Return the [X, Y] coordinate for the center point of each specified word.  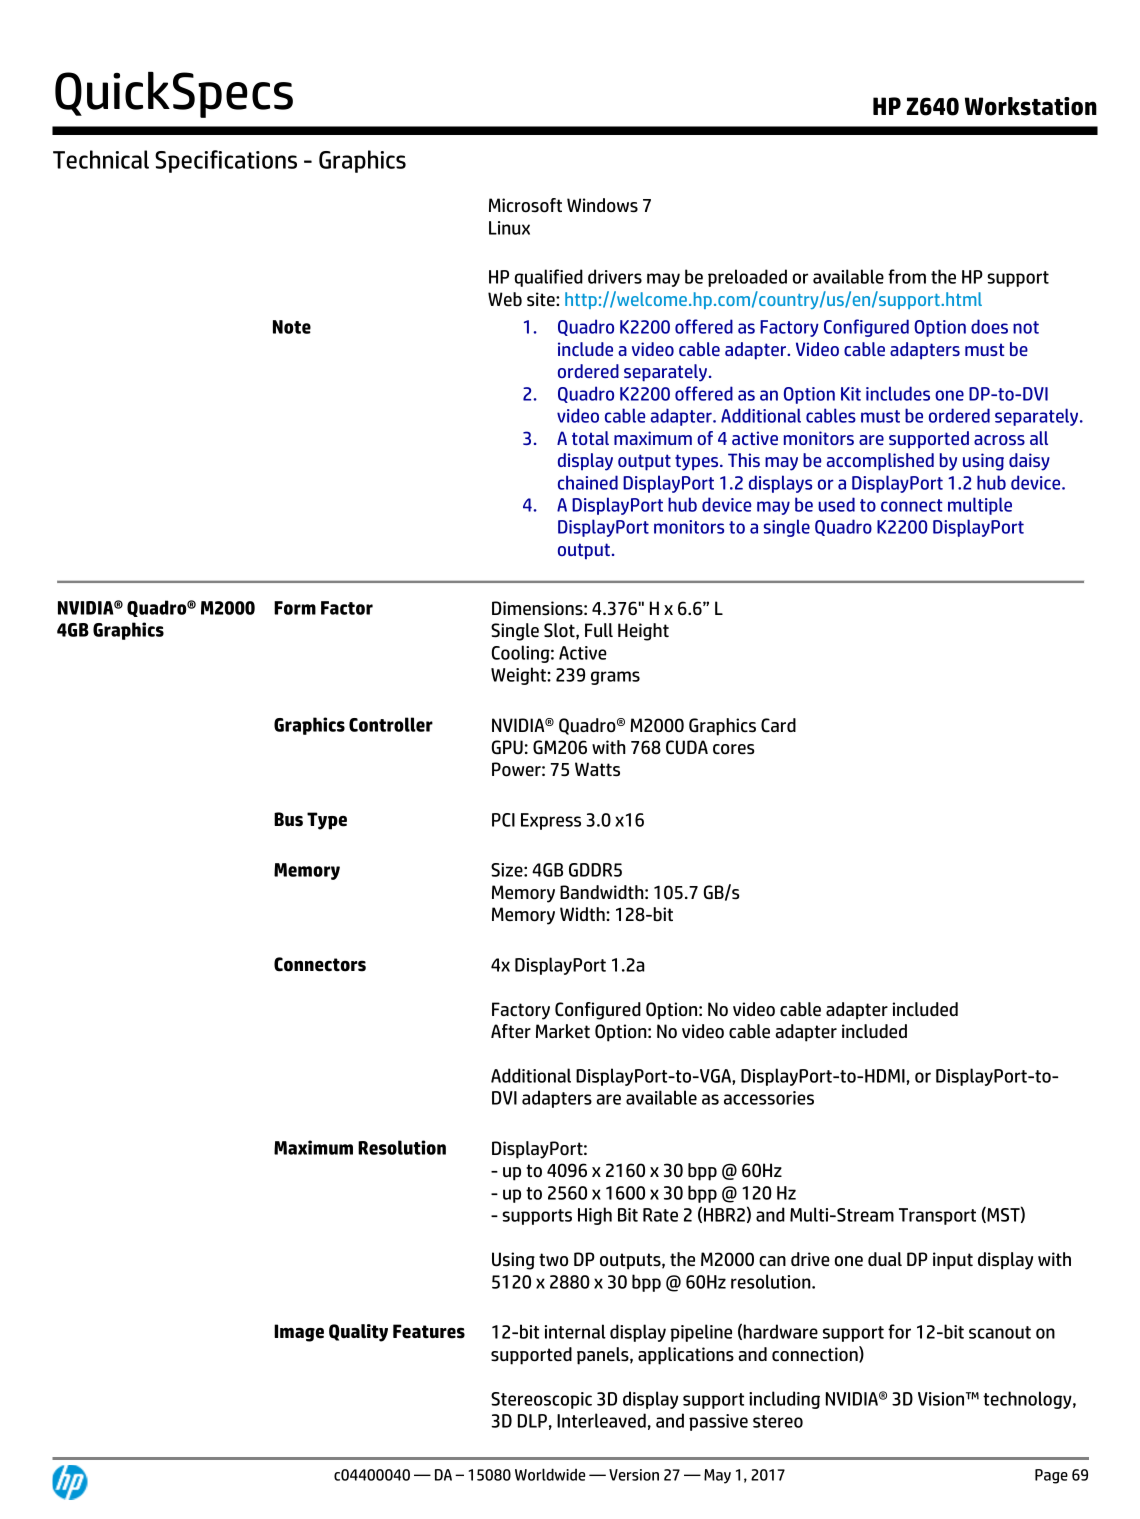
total [590, 438]
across [999, 440]
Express [551, 821]
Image [299, 1333]
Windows [602, 205]
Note [292, 327]
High [595, 1216]
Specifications [226, 161]
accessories [769, 1098]
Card [778, 725]
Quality [358, 1333]
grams [615, 678]
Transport [937, 1216]
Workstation [1031, 106]
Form [295, 608]
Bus [288, 819]
